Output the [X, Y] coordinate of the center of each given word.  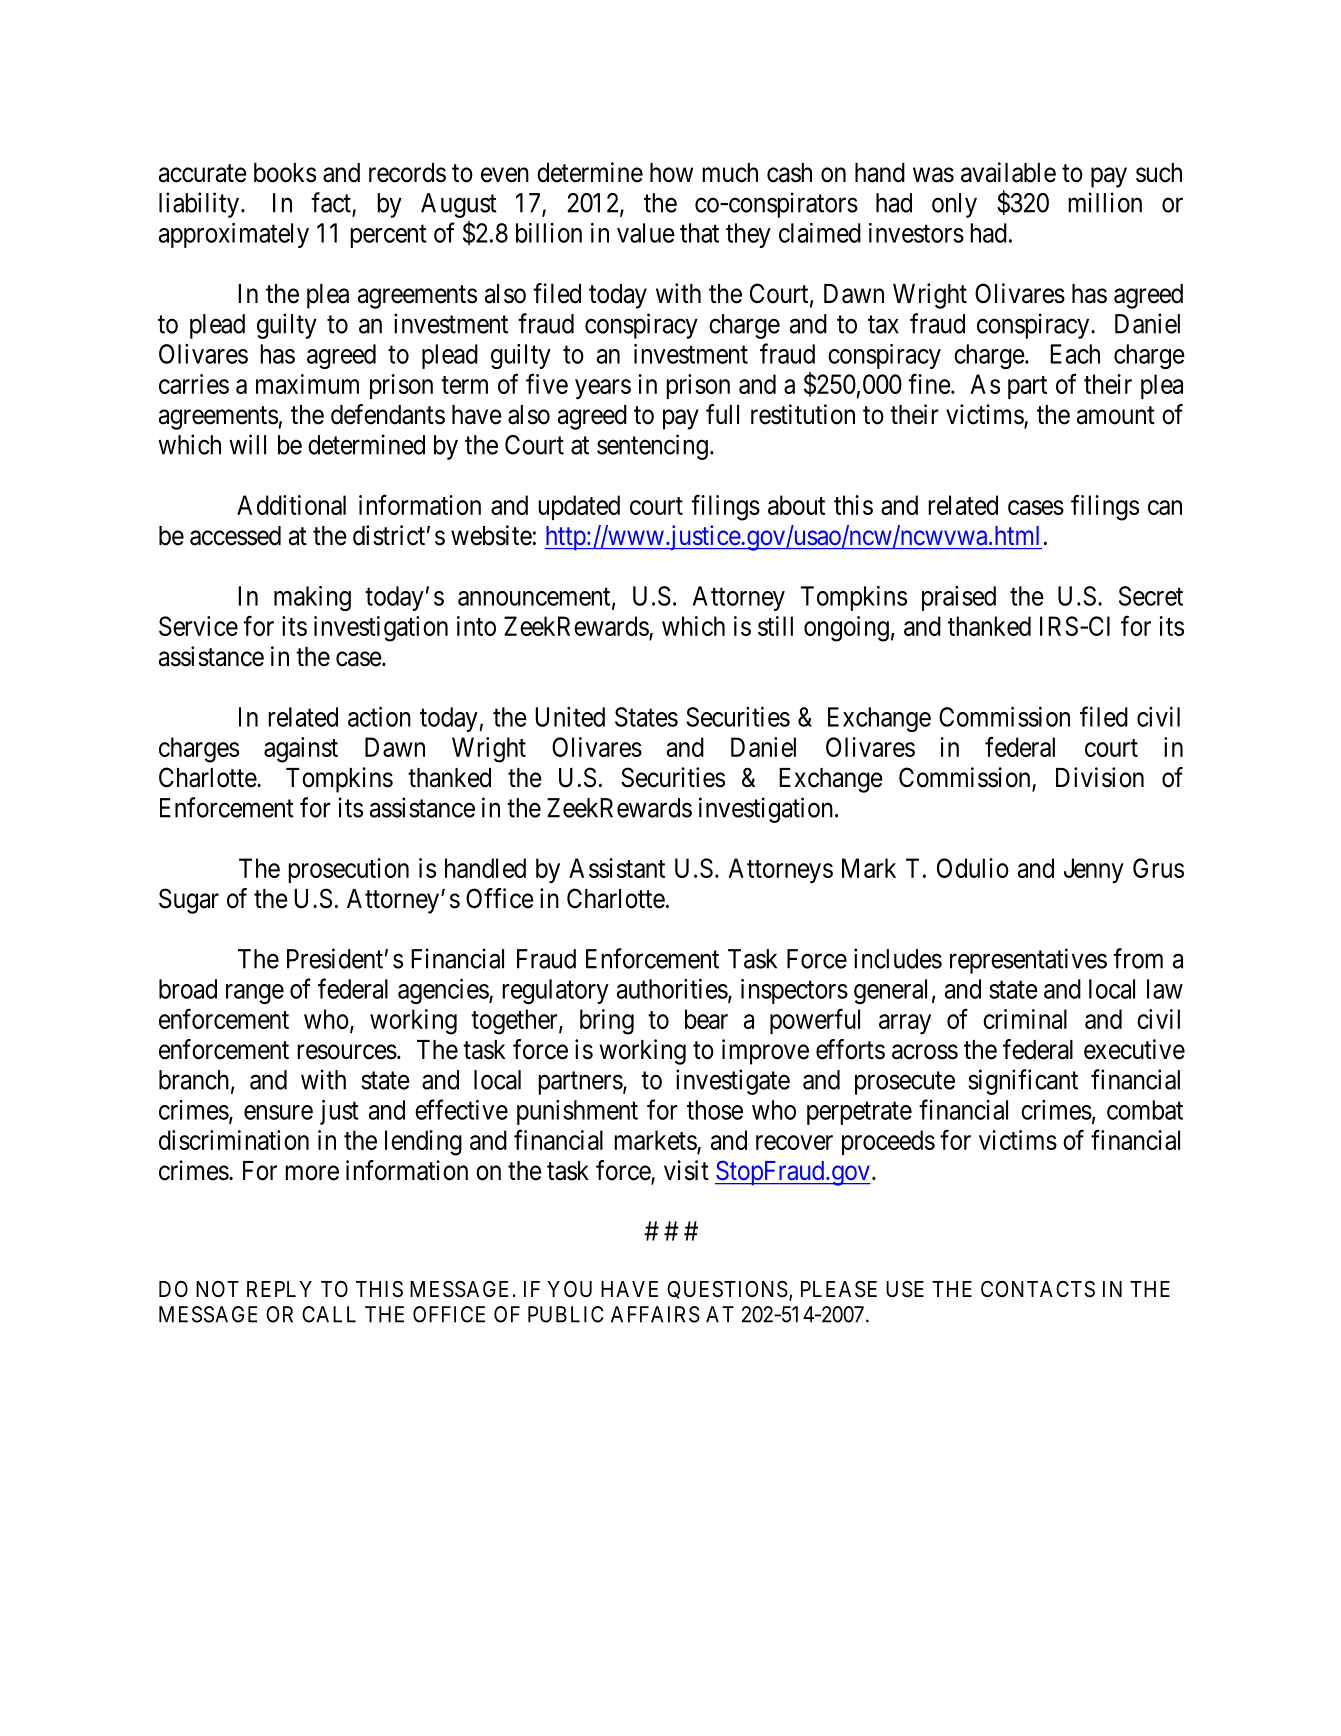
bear [706, 1019]
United [570, 717]
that [699, 233]
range [255, 994]
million [1105, 202]
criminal [1025, 1019]
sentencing [652, 447]
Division [1100, 777]
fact [332, 203]
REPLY [279, 1289]
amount [1116, 415]
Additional [291, 505]
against [301, 750]
